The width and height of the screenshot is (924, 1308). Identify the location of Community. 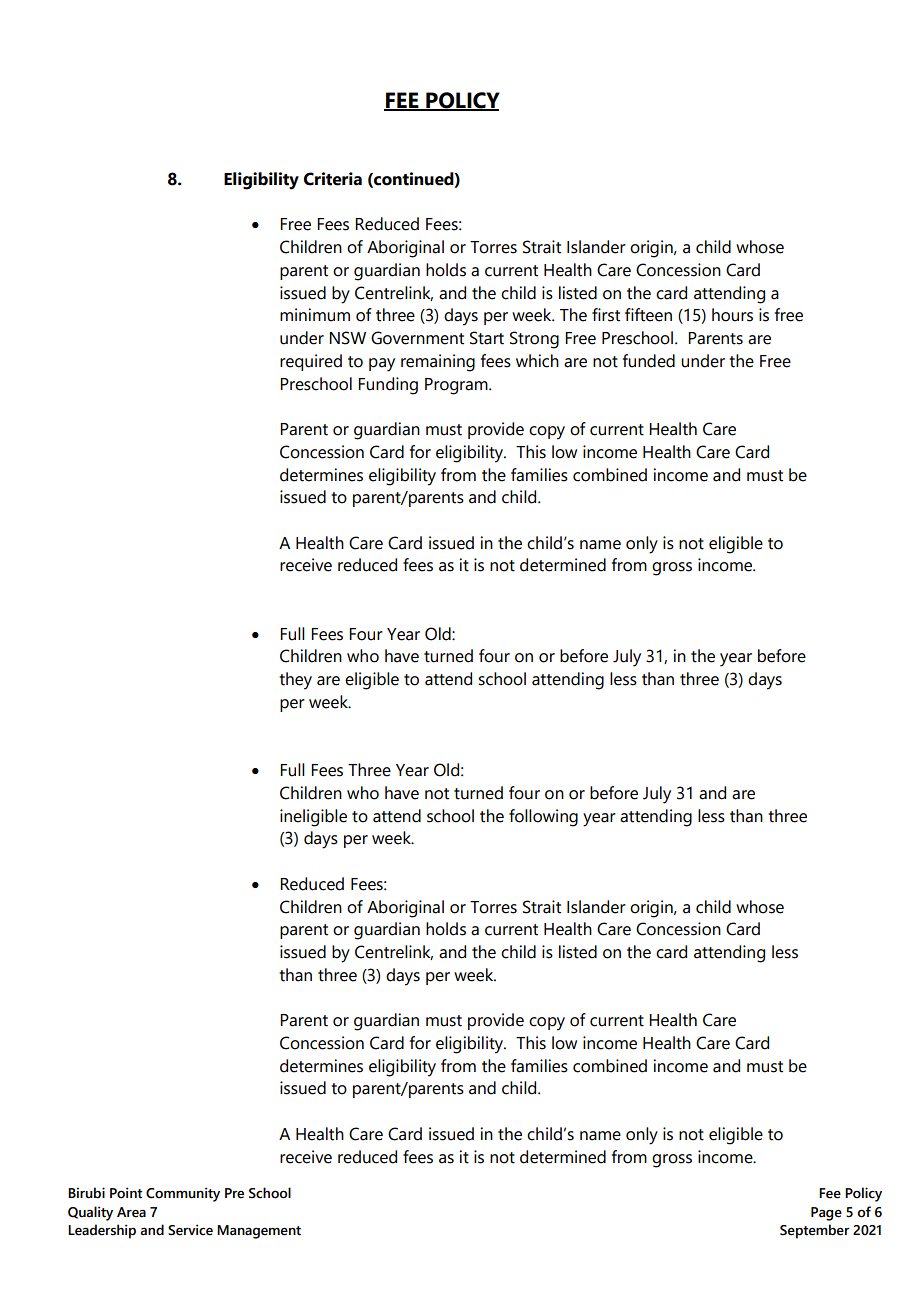
(183, 1194).
